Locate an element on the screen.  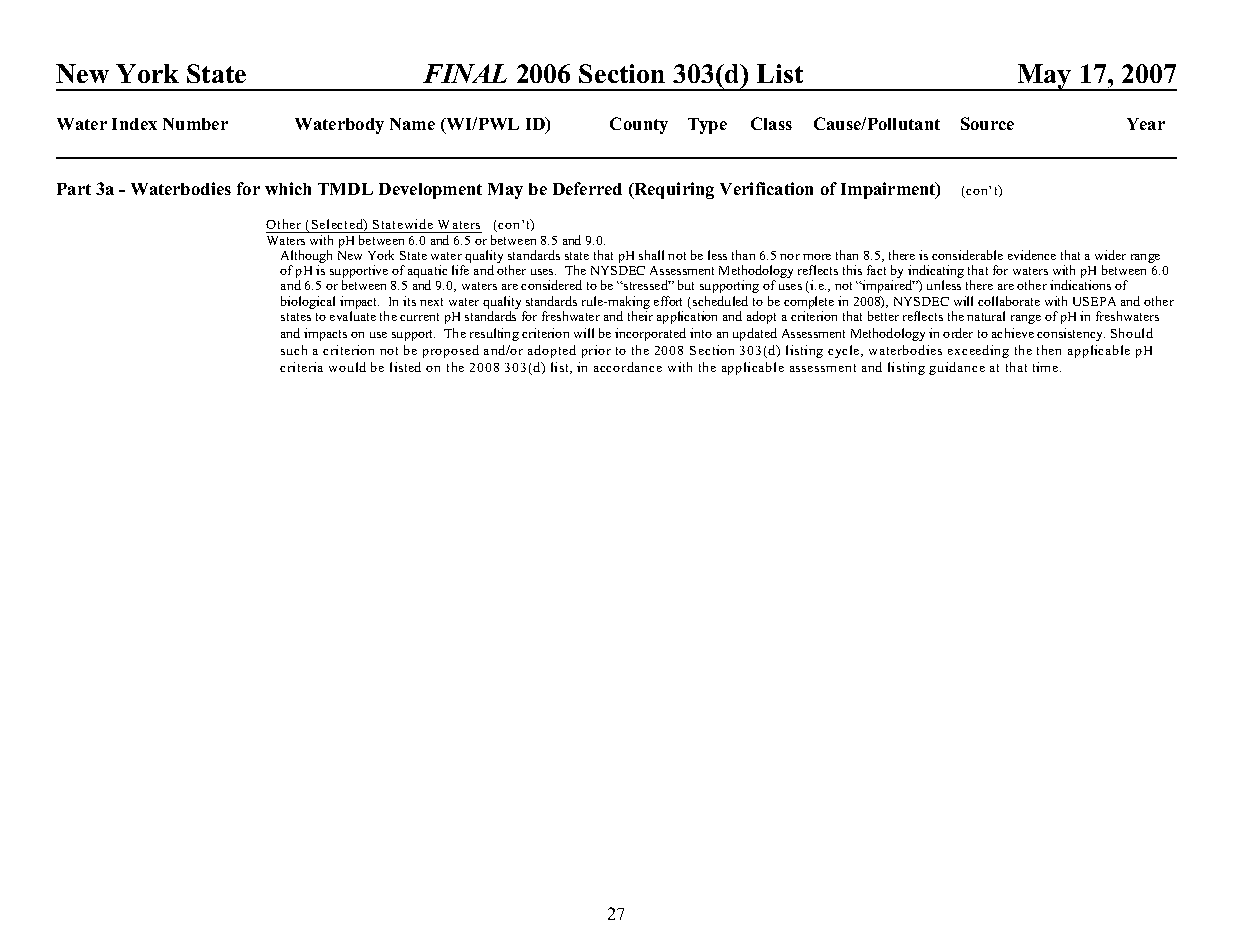
indications is located at coordinates (1080, 285).
